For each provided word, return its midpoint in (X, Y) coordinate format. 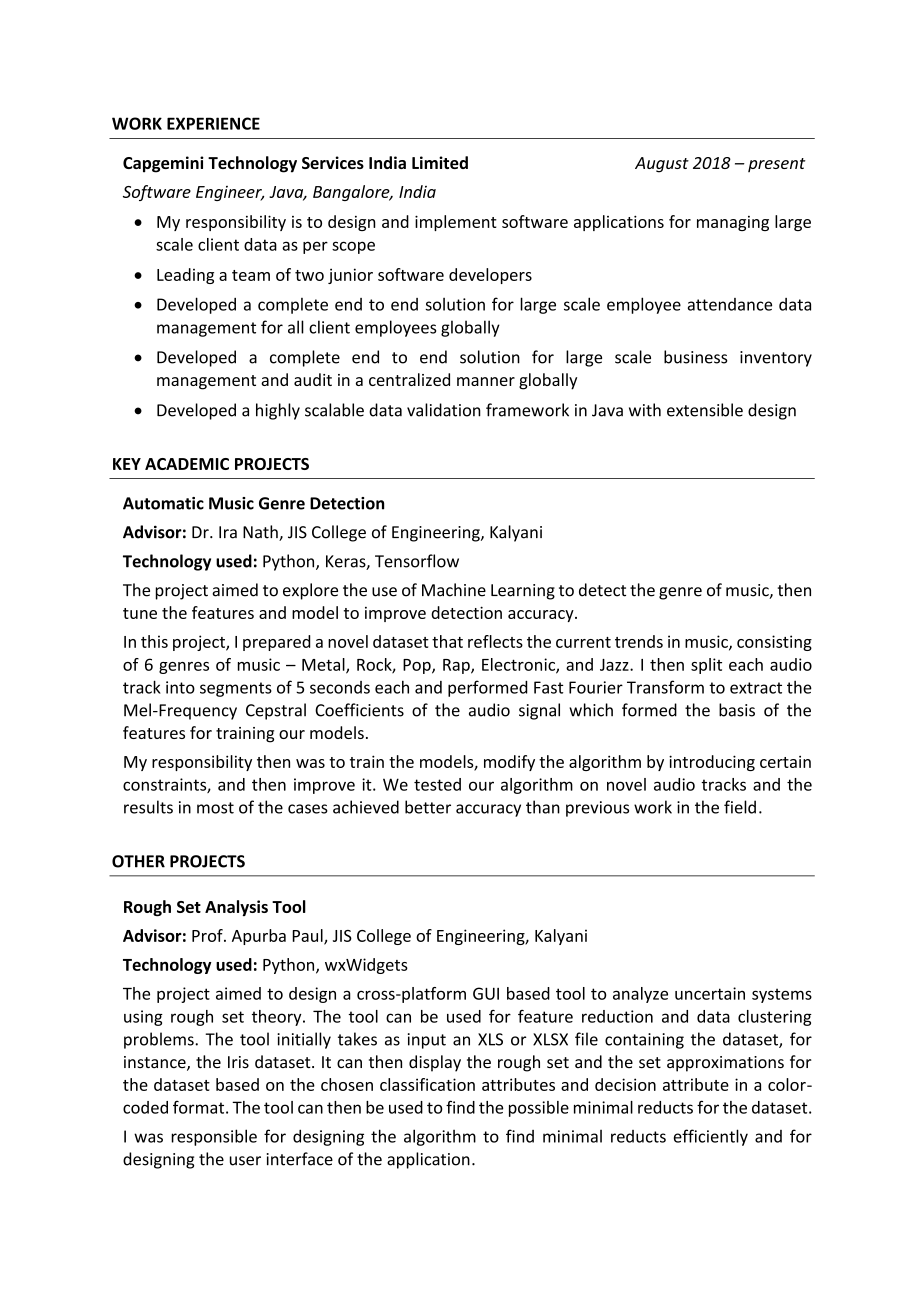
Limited (440, 162)
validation (444, 410)
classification (427, 1084)
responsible (214, 1137)
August (662, 165)
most (215, 808)
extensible (705, 410)
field (740, 807)
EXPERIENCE (213, 123)
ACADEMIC (187, 464)
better (428, 807)
